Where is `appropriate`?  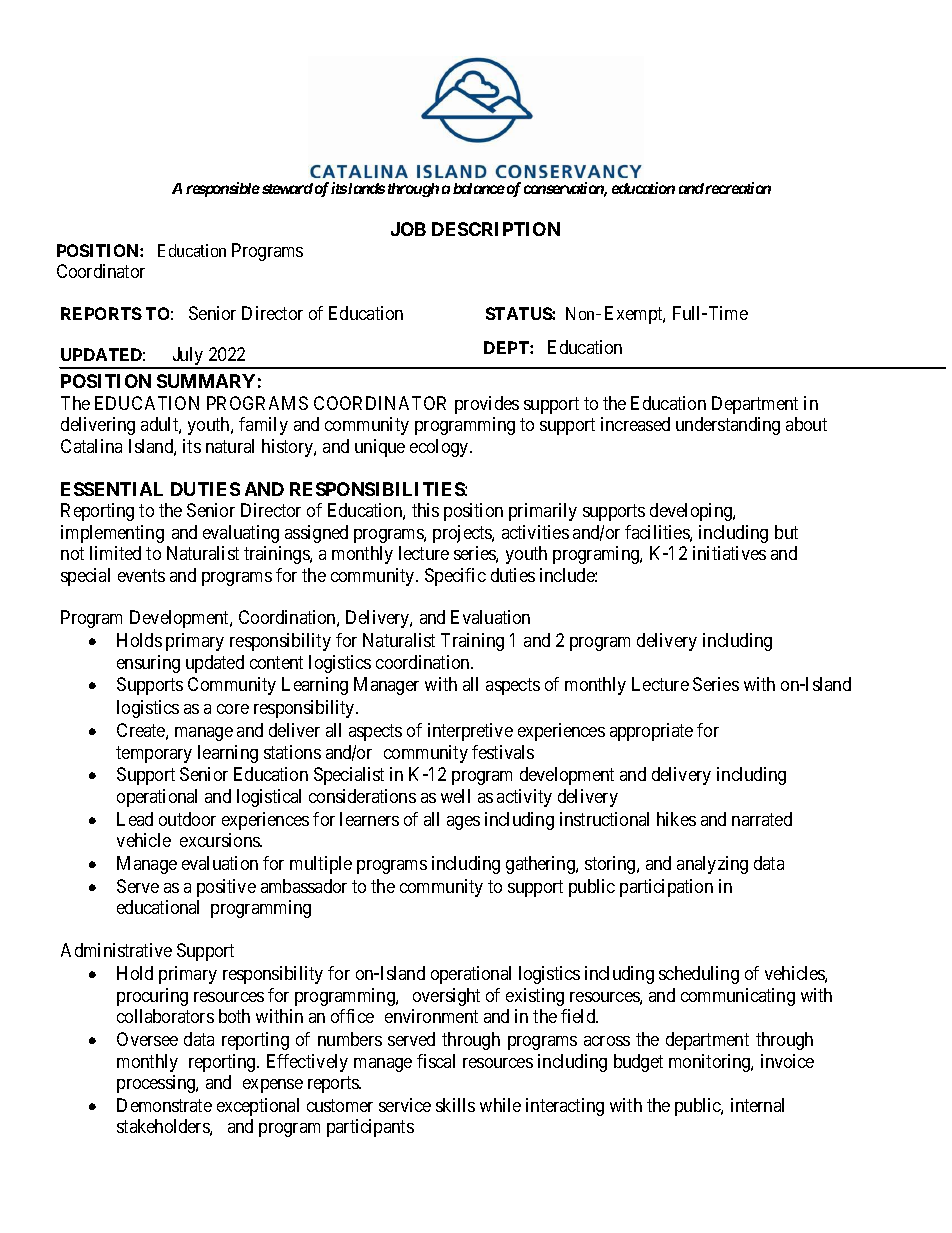
appropriate is located at coordinates (651, 732).
